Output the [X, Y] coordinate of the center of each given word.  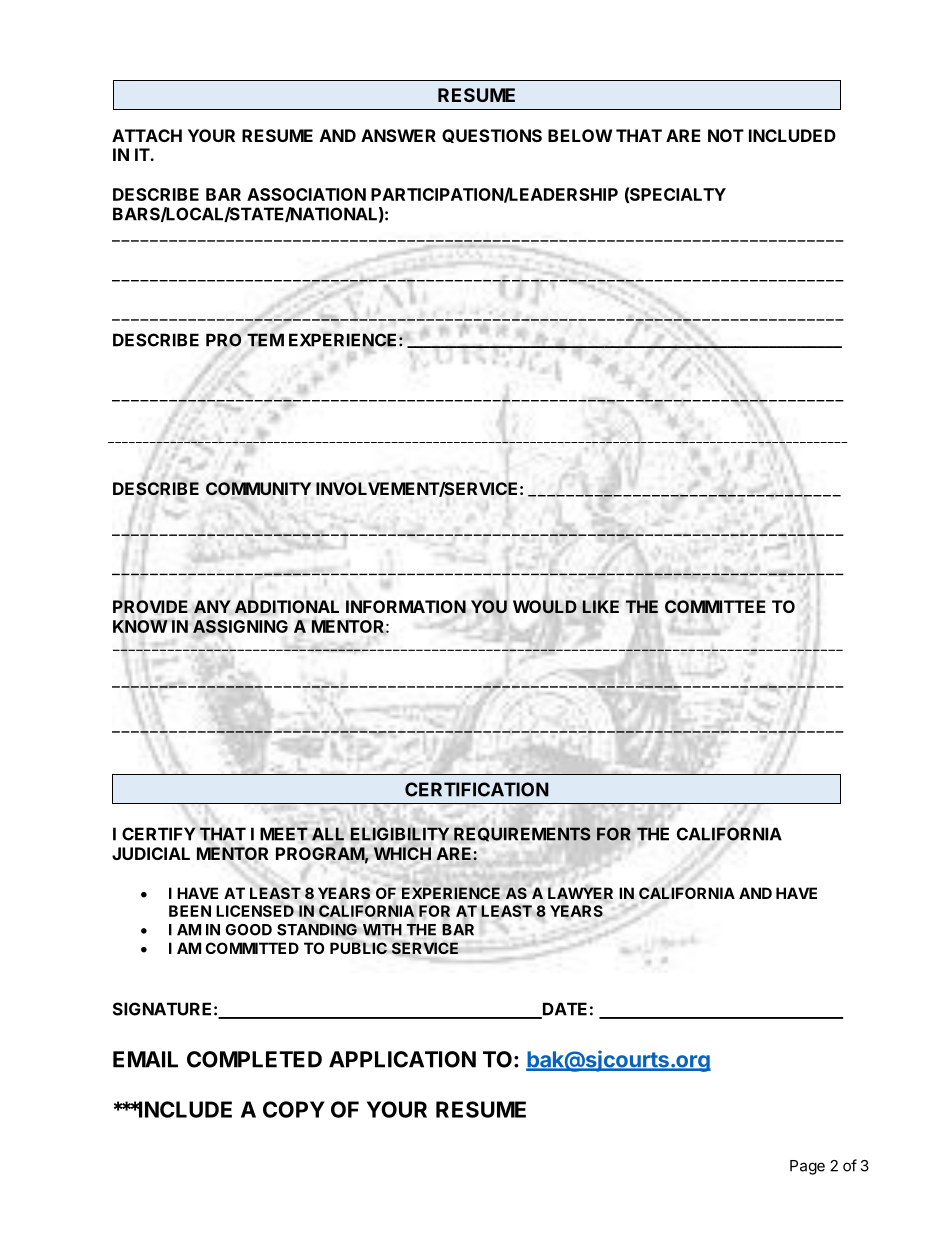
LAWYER [580, 893]
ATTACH [147, 135]
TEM [265, 340]
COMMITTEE [715, 606]
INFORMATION [406, 606]
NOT [726, 135]
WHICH [402, 853]
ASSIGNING [240, 626]
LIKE [600, 606]
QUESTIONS [492, 136]
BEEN [190, 911]
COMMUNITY [258, 488]
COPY [294, 1109]
